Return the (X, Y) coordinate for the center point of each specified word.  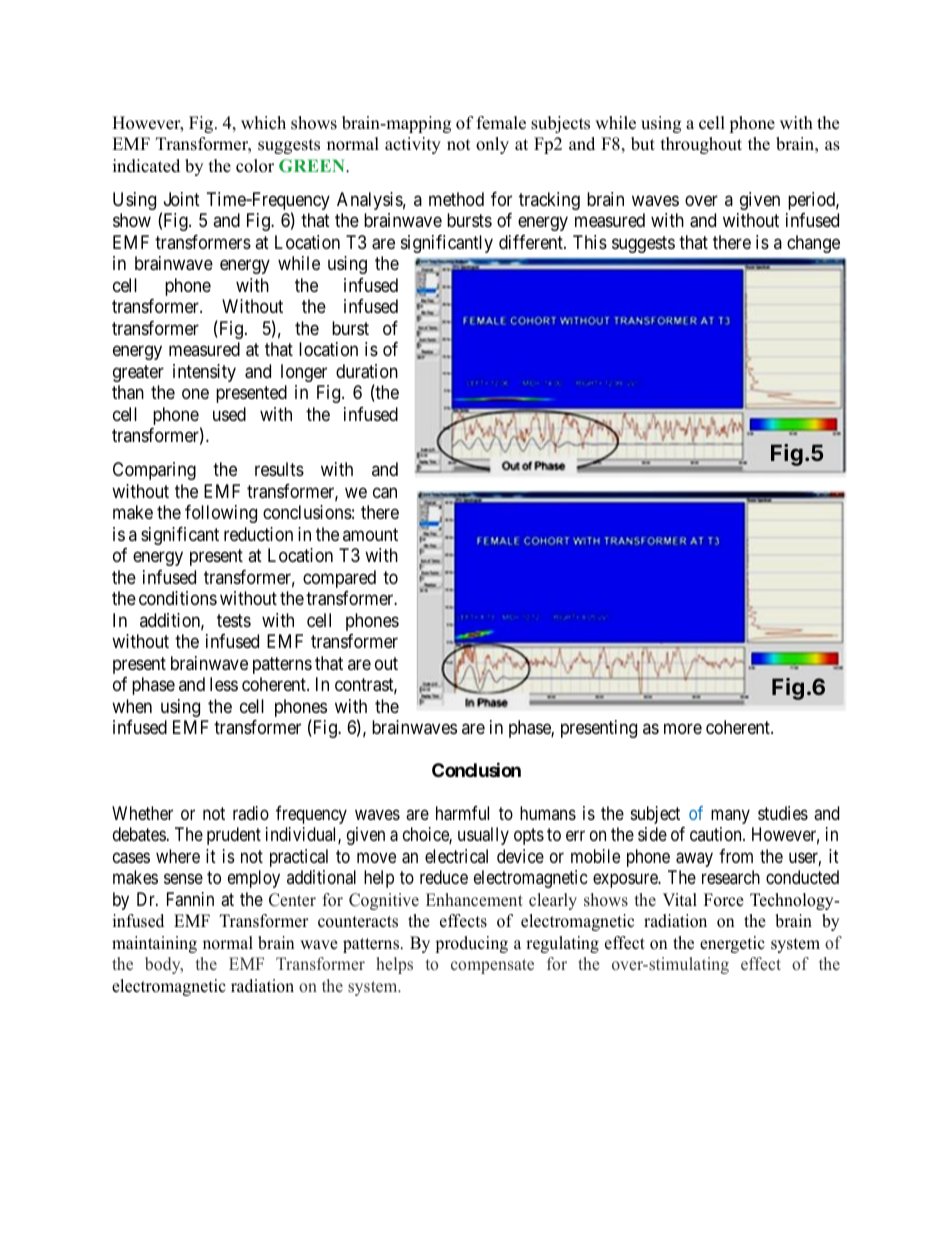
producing (471, 944)
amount (370, 534)
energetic (732, 944)
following (221, 514)
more (683, 728)
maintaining (154, 944)
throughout (701, 145)
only (492, 145)
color (255, 166)
